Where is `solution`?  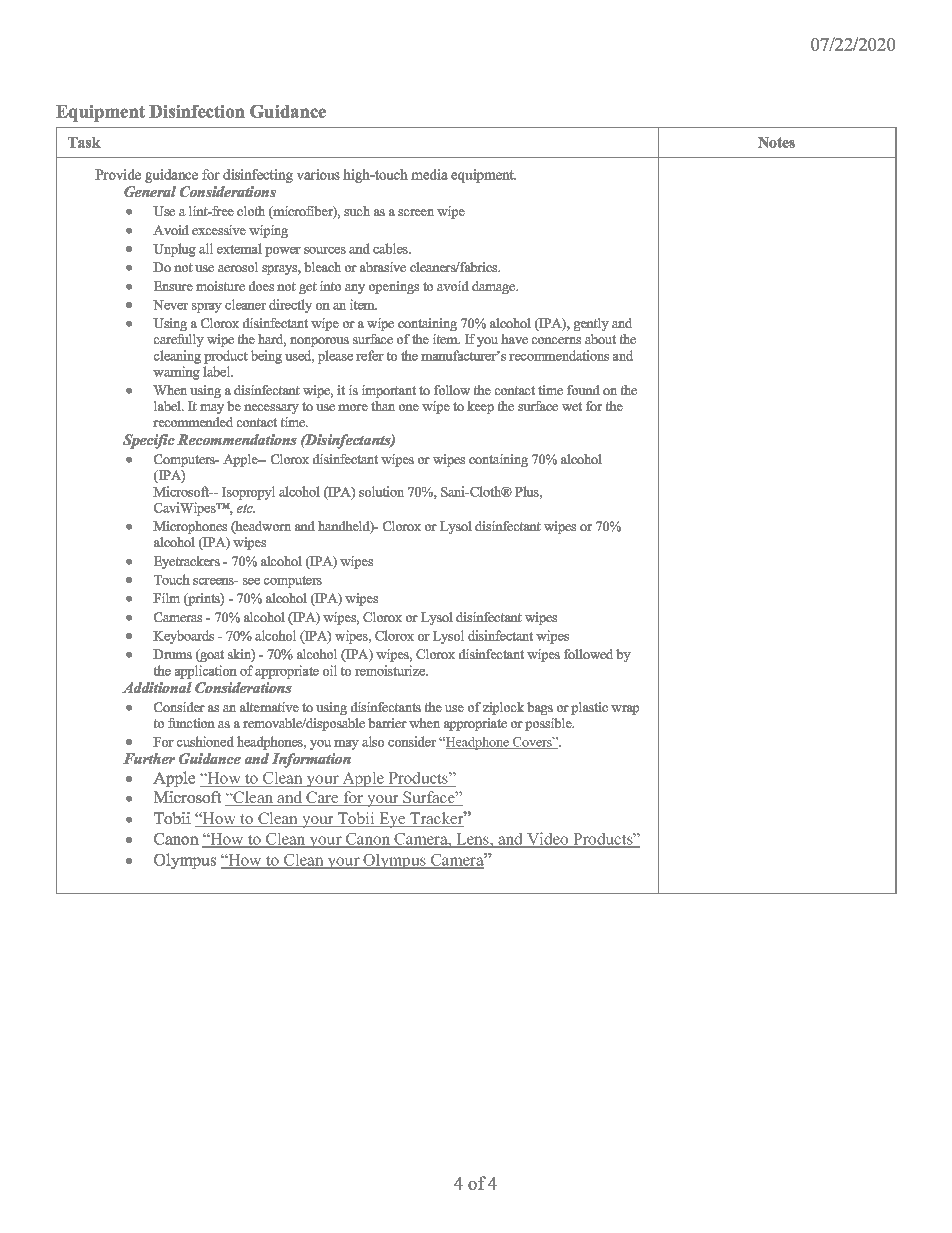
solution is located at coordinates (381, 491).
